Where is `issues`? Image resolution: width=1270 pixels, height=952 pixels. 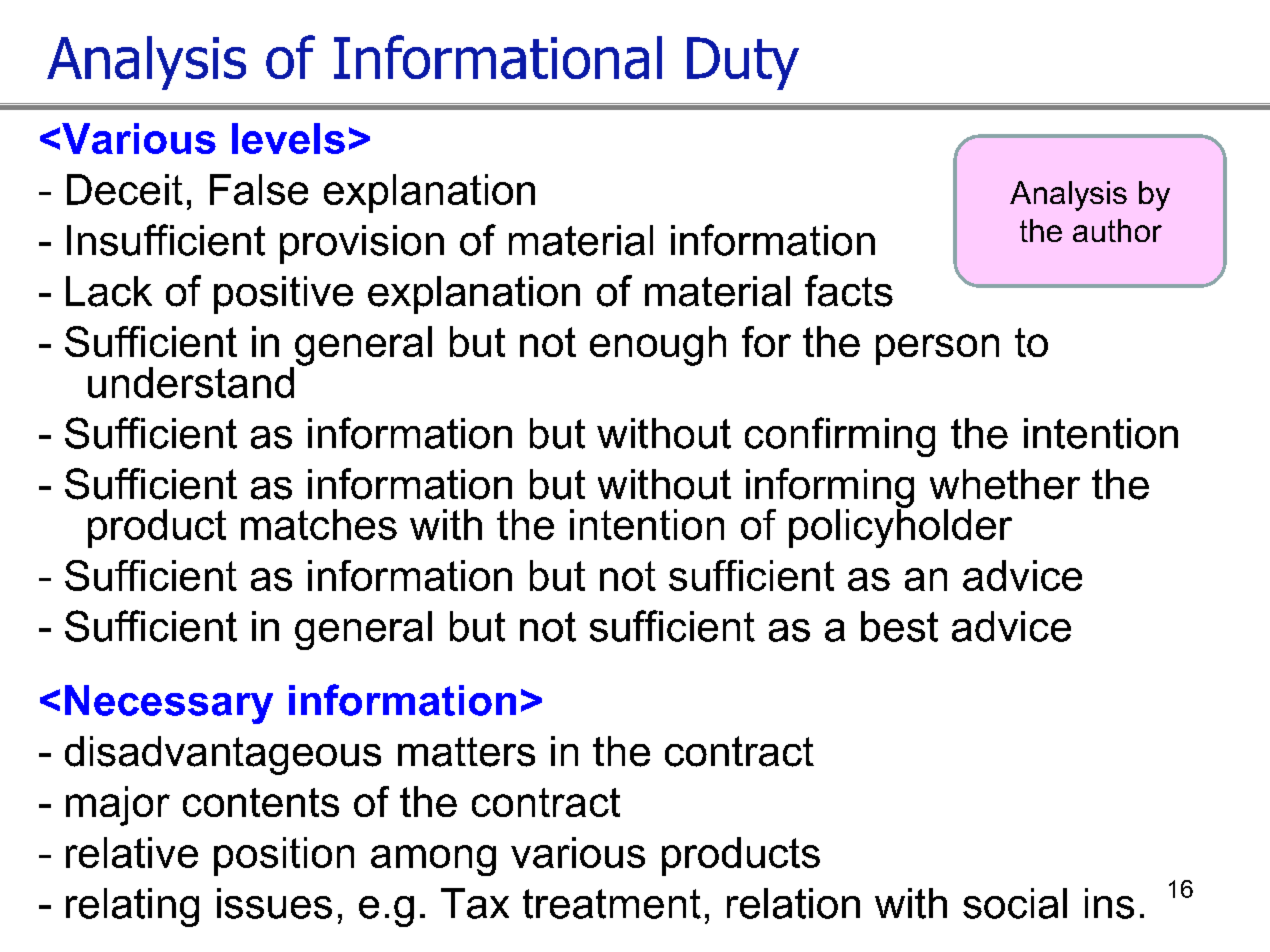 issues is located at coordinates (274, 903).
